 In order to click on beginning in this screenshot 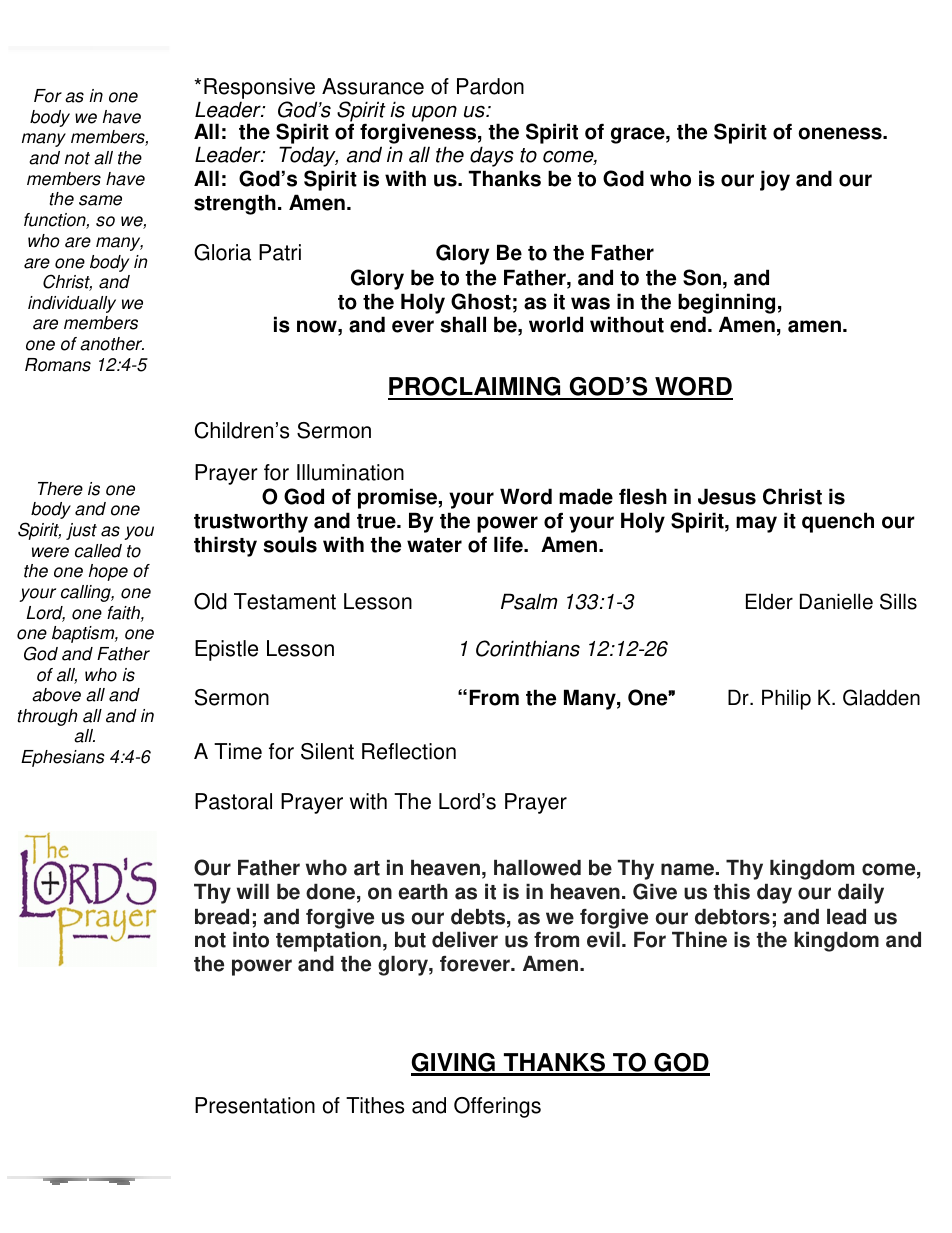, I will do `click(726, 303)`.
